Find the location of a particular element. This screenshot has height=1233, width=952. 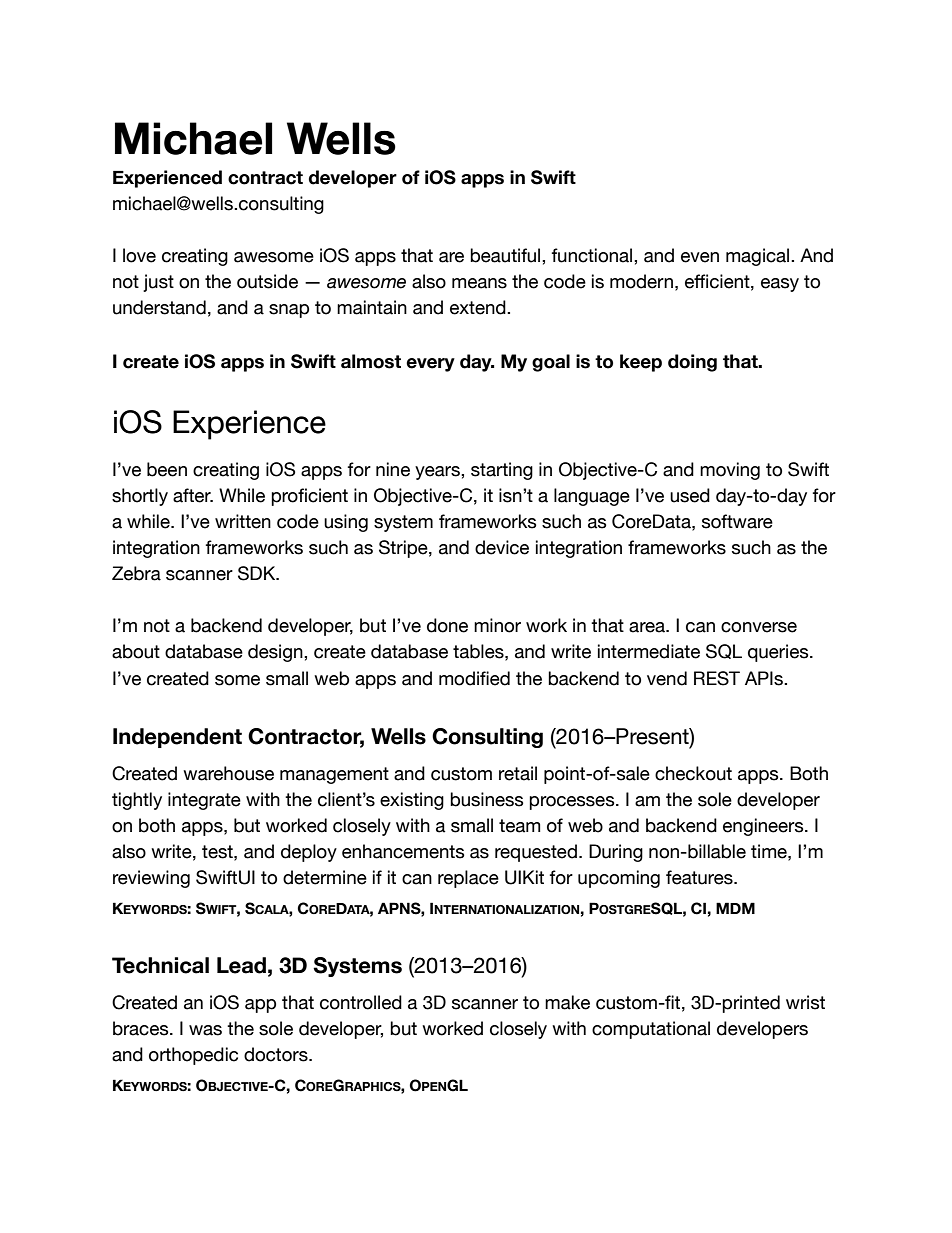

computational is located at coordinates (651, 1030).
